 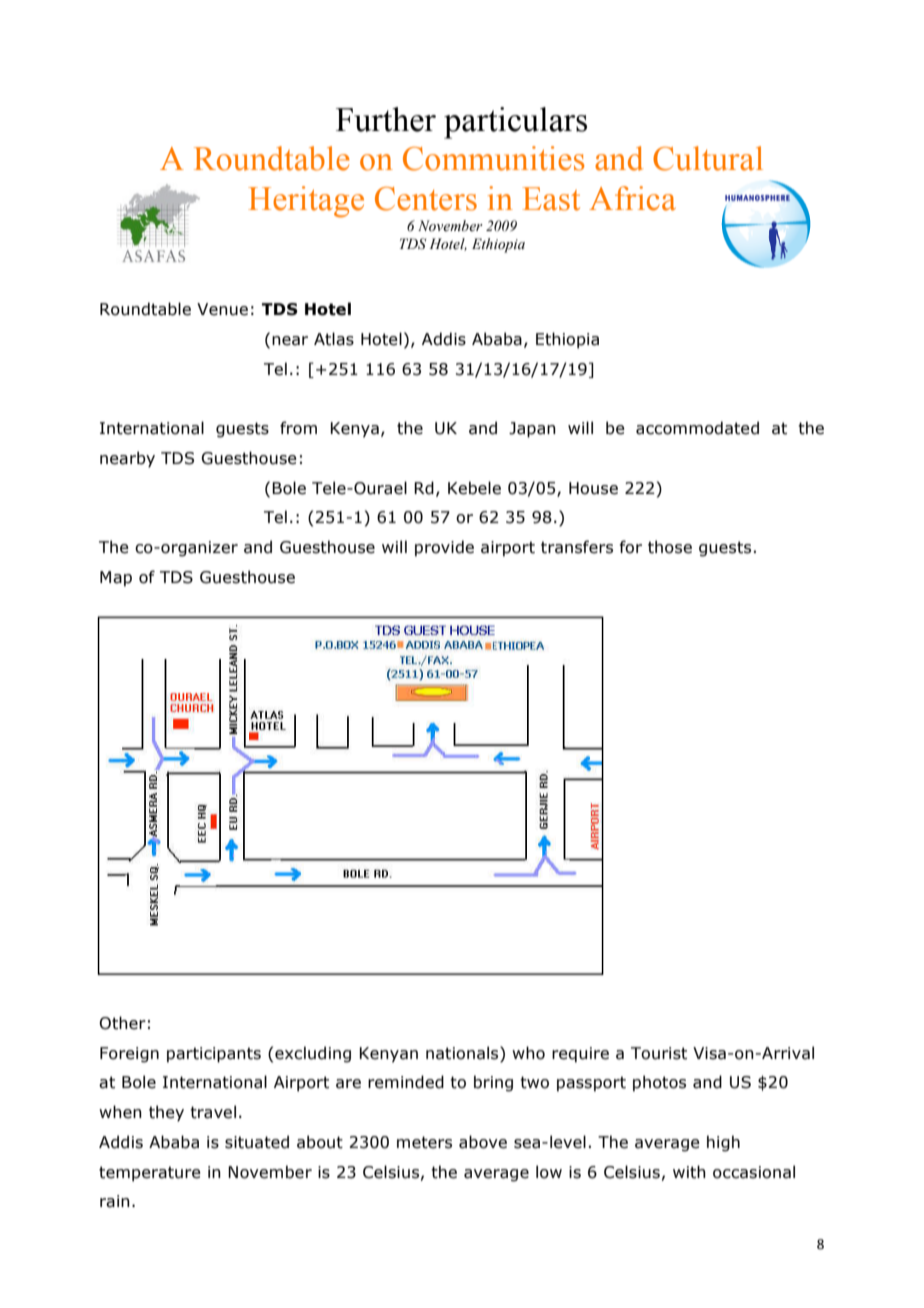 I want to click on meters, so click(x=424, y=1142).
